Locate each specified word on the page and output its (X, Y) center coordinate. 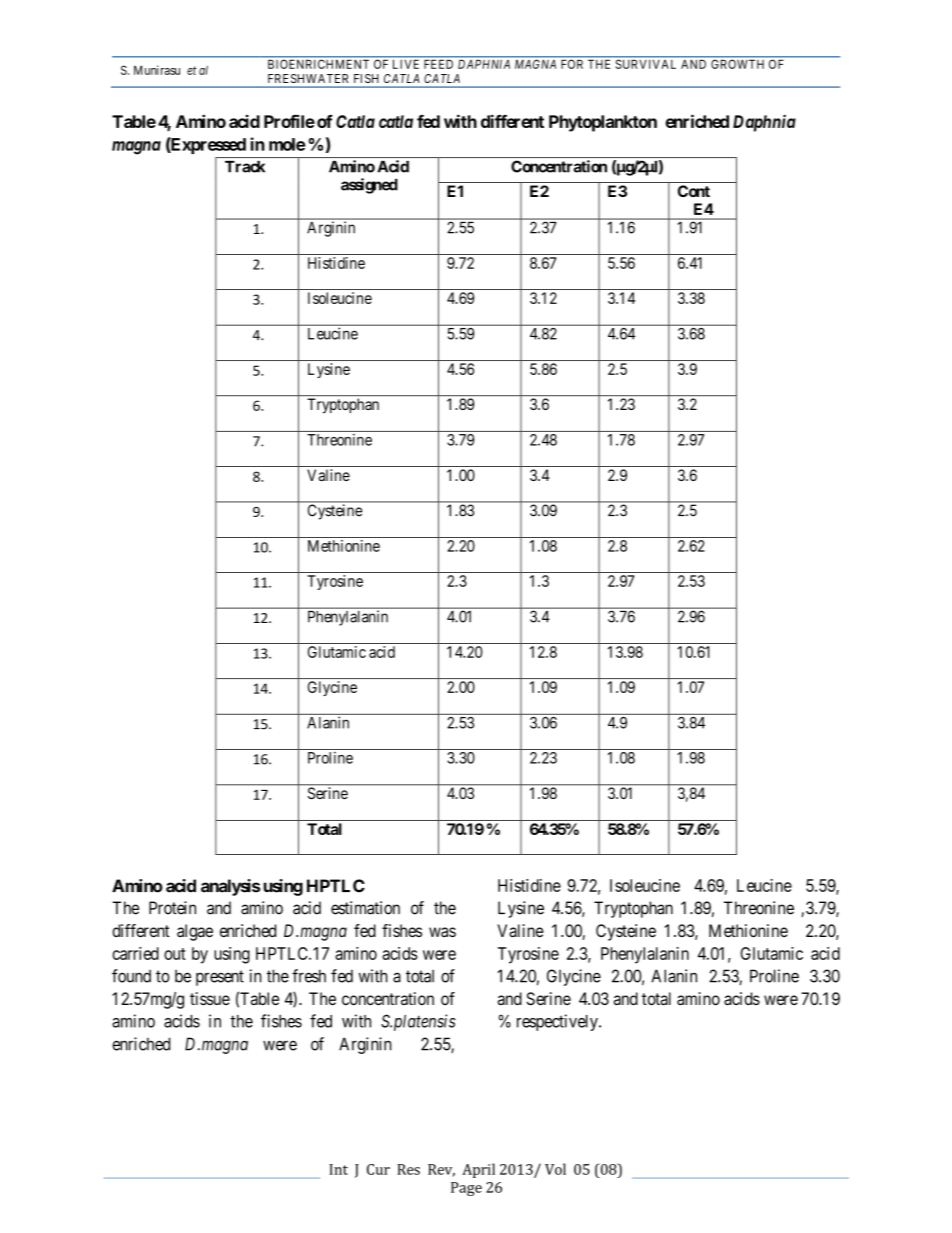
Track (245, 167)
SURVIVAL (646, 64)
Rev (441, 1170)
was (442, 932)
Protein (172, 908)
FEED (438, 64)
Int (338, 1169)
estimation (365, 908)
